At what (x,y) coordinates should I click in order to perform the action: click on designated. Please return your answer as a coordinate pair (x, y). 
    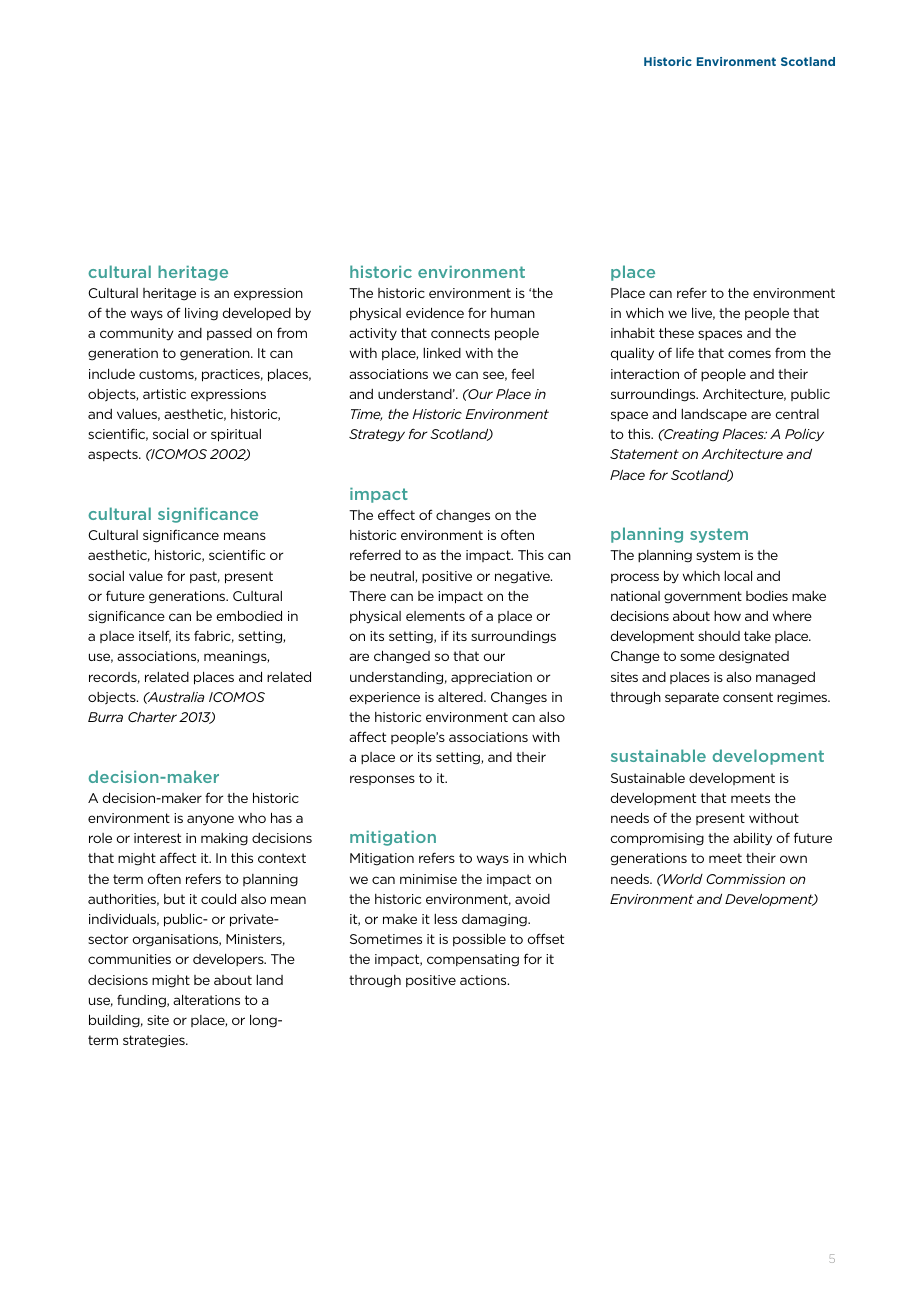
    Looking at the image, I should click on (754, 657).
